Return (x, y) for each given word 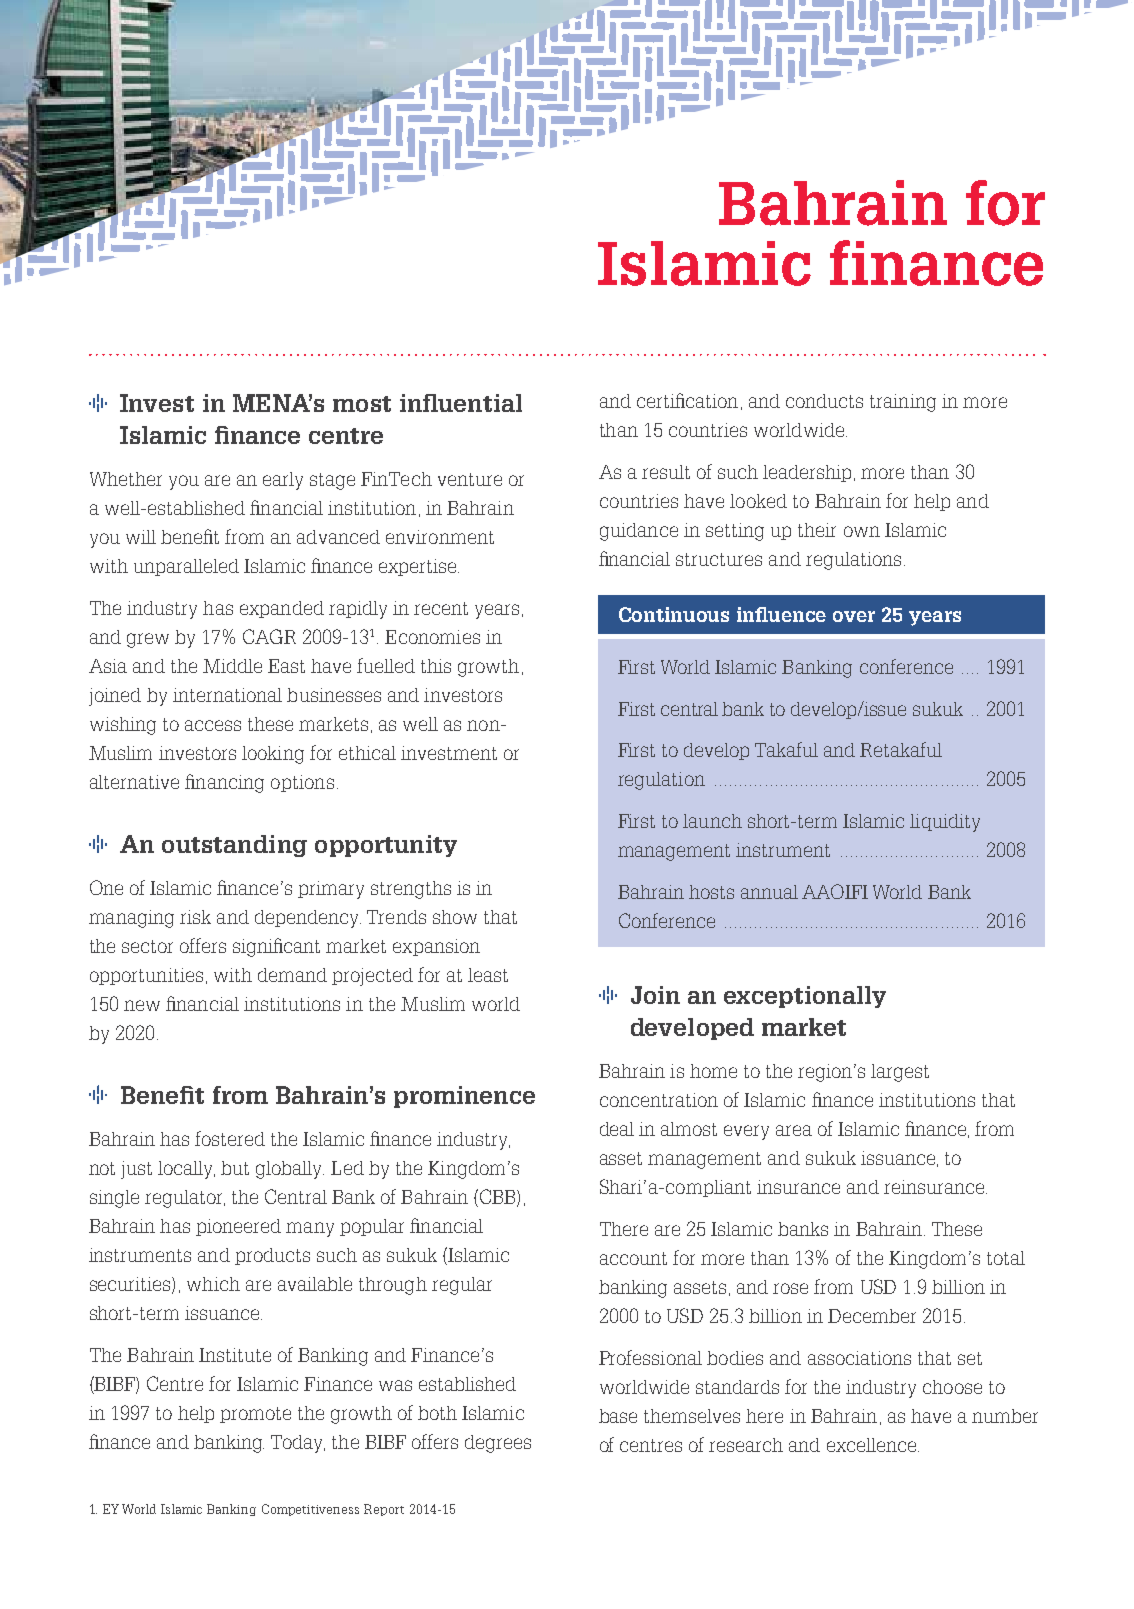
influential (461, 403)
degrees (498, 1444)
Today (298, 1444)
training (903, 403)
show (455, 917)
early (283, 481)
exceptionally (805, 997)
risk (195, 917)
